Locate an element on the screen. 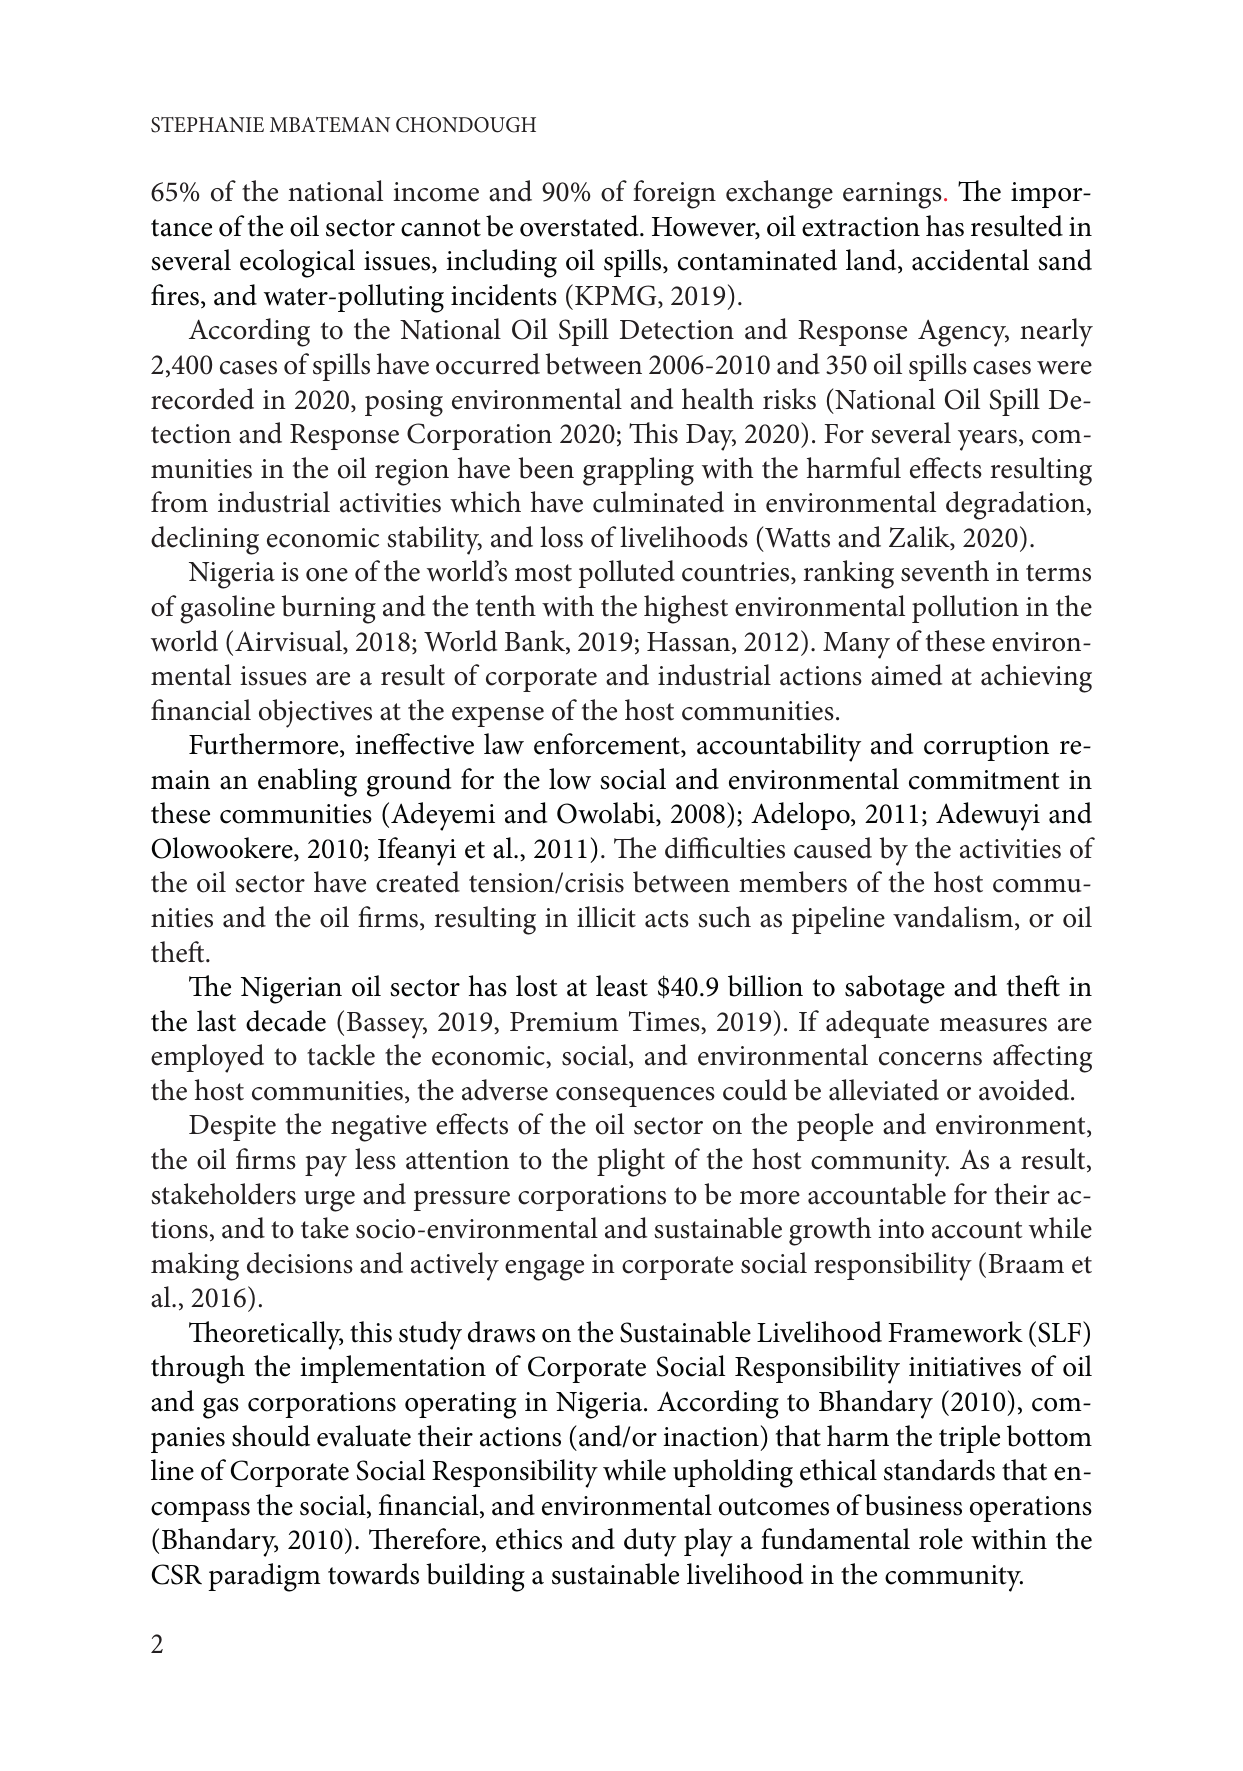 The height and width of the screenshot is (1771, 1243). illicit is located at coordinates (606, 917).
